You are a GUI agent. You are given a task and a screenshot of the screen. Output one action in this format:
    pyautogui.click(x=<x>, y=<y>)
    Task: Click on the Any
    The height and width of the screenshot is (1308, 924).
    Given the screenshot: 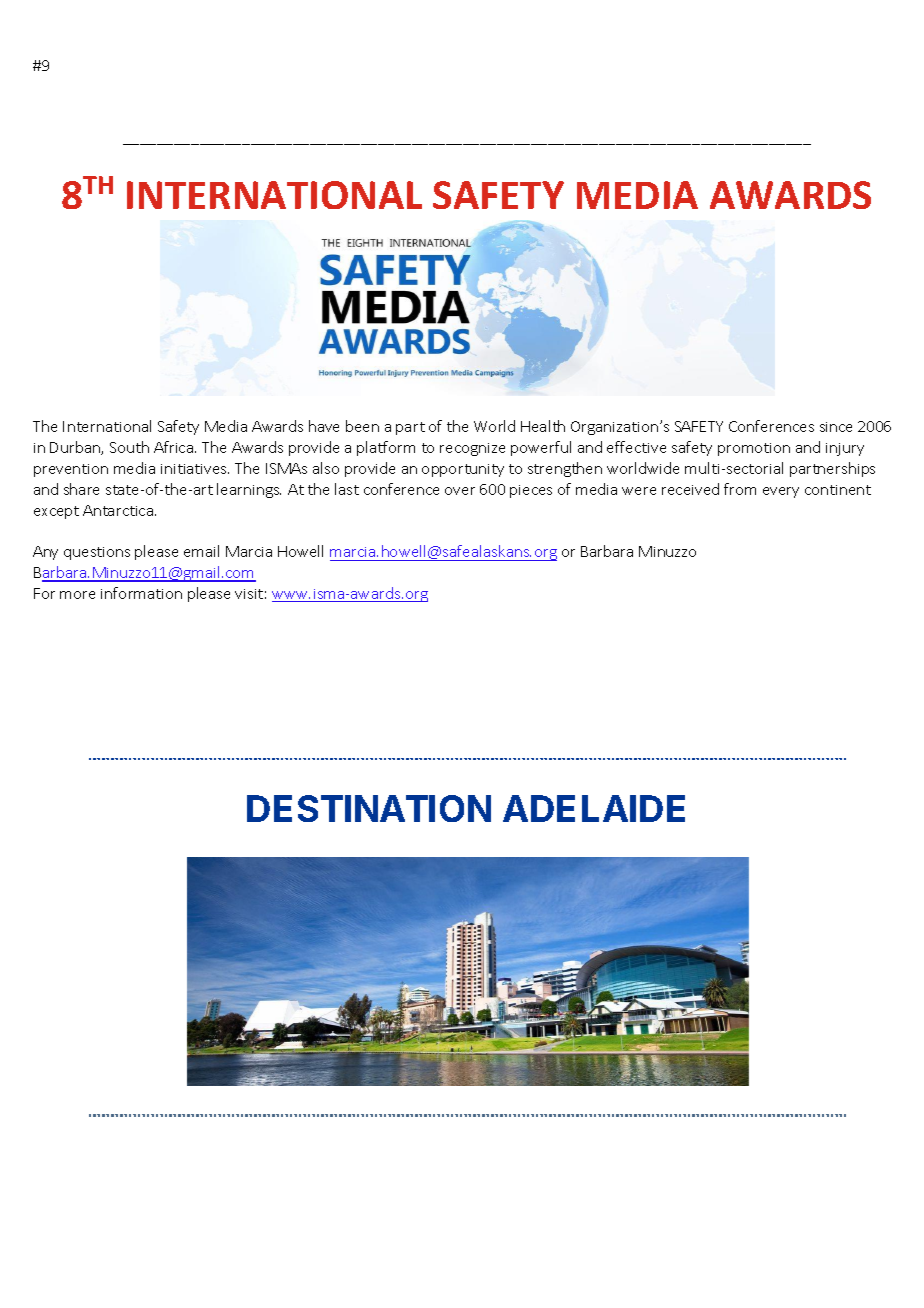 What is the action you would take?
    pyautogui.click(x=45, y=553)
